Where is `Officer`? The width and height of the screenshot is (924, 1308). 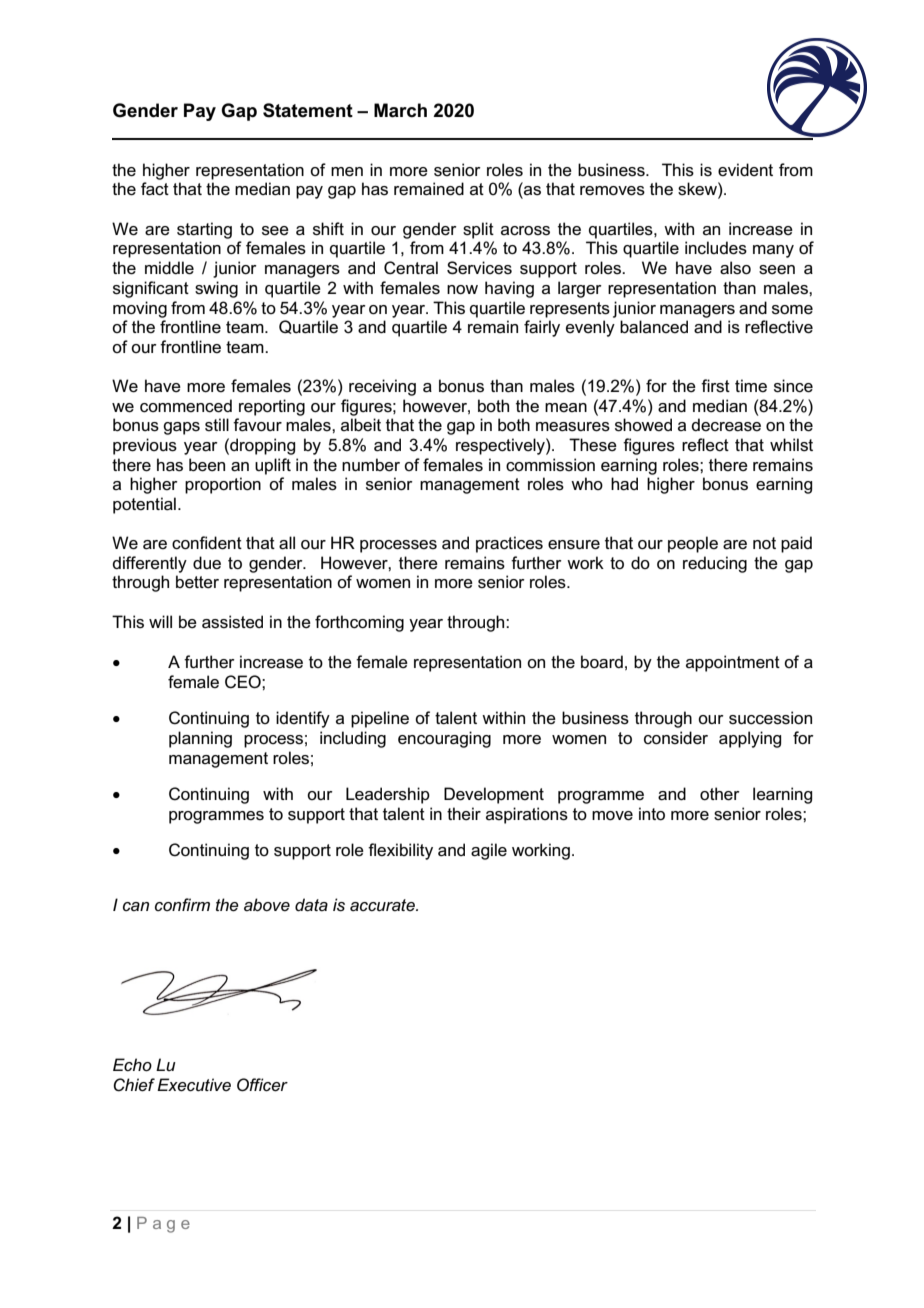 Officer is located at coordinates (262, 1085).
